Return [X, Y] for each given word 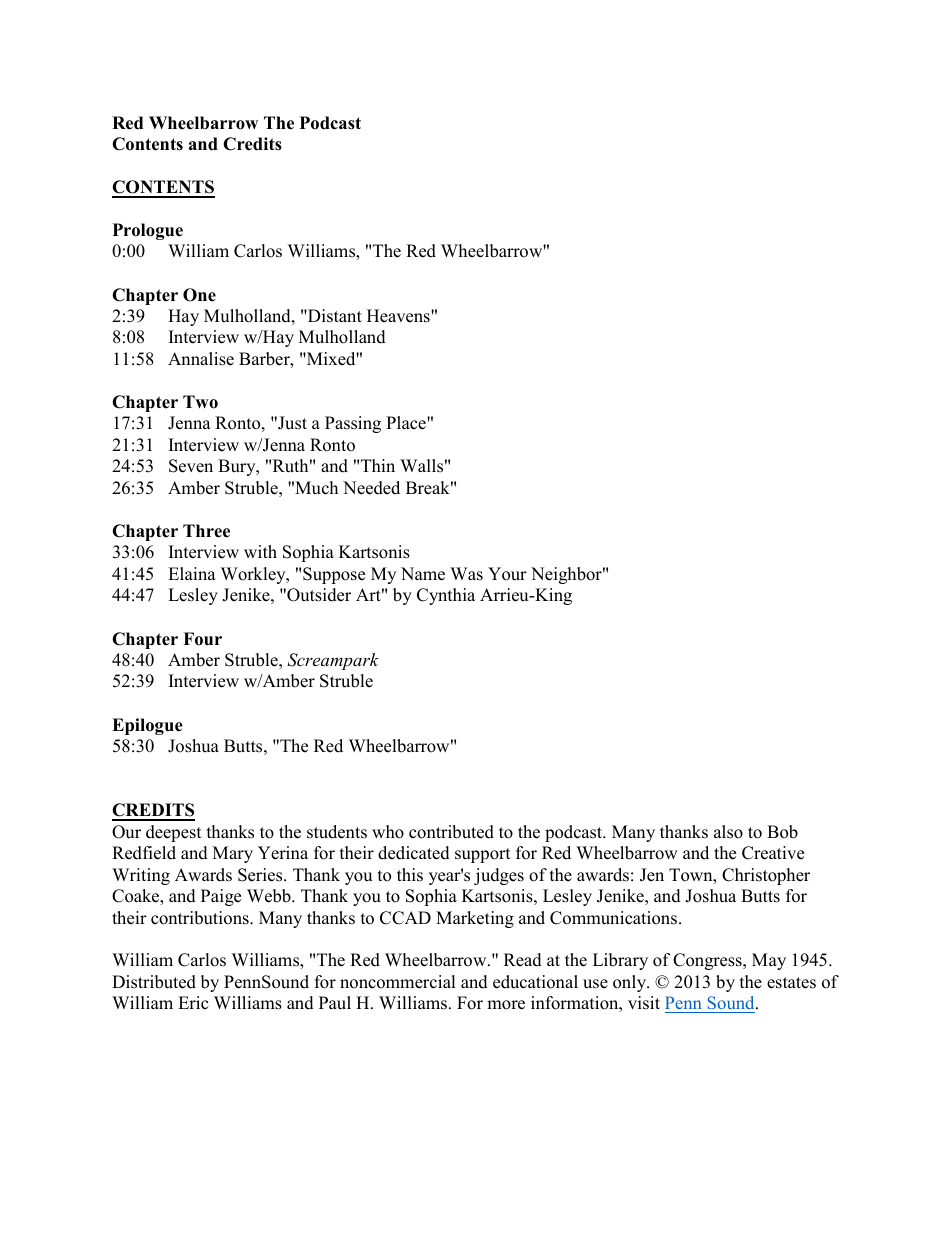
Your [507, 574]
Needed [371, 488]
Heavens [399, 316]
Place [407, 423]
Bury [238, 467]
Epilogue [147, 726]
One [199, 295]
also [728, 832]
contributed [451, 832]
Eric [193, 1003]
